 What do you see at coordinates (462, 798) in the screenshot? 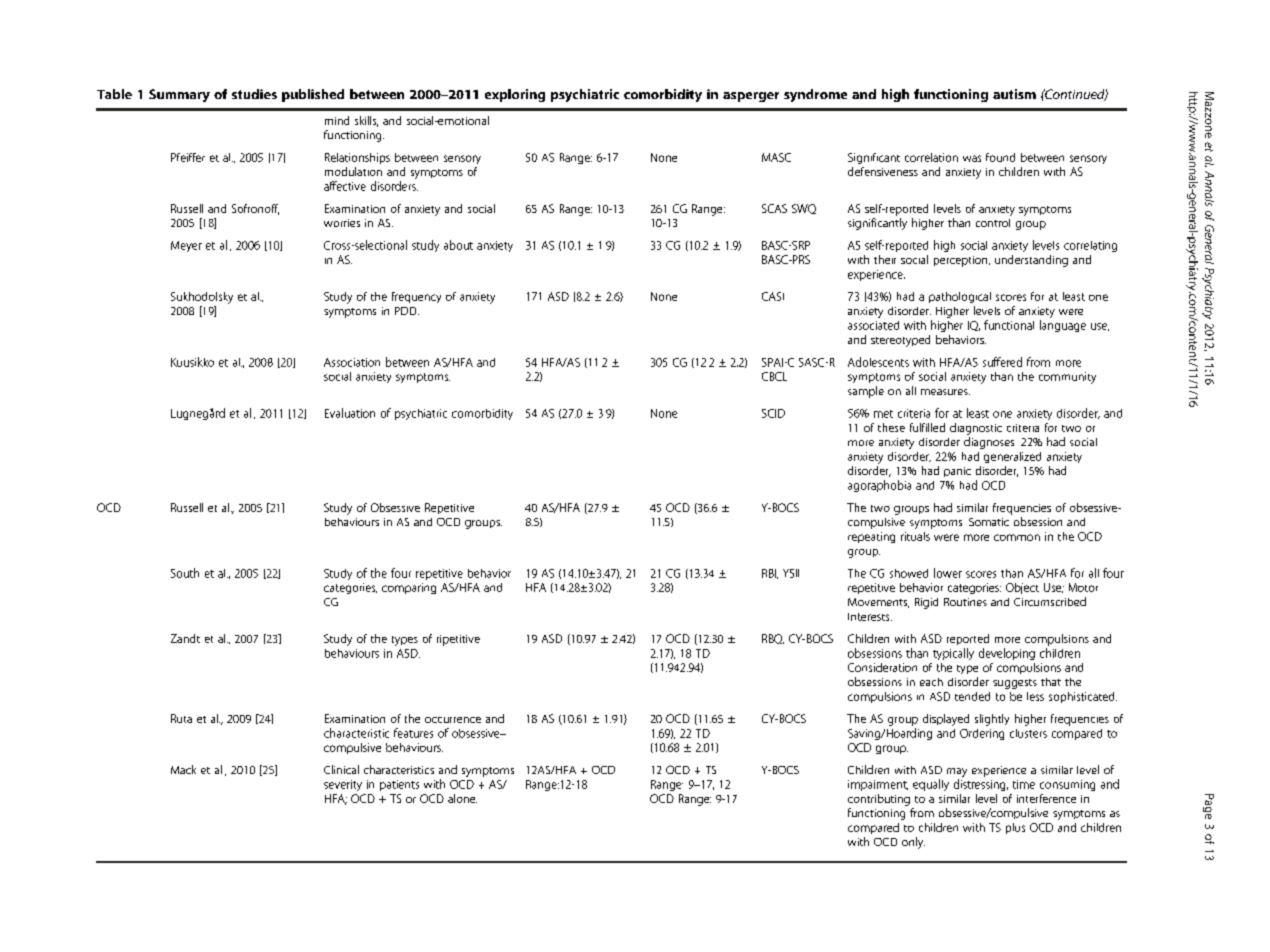
I see `alone` at bounding box center [462, 798].
